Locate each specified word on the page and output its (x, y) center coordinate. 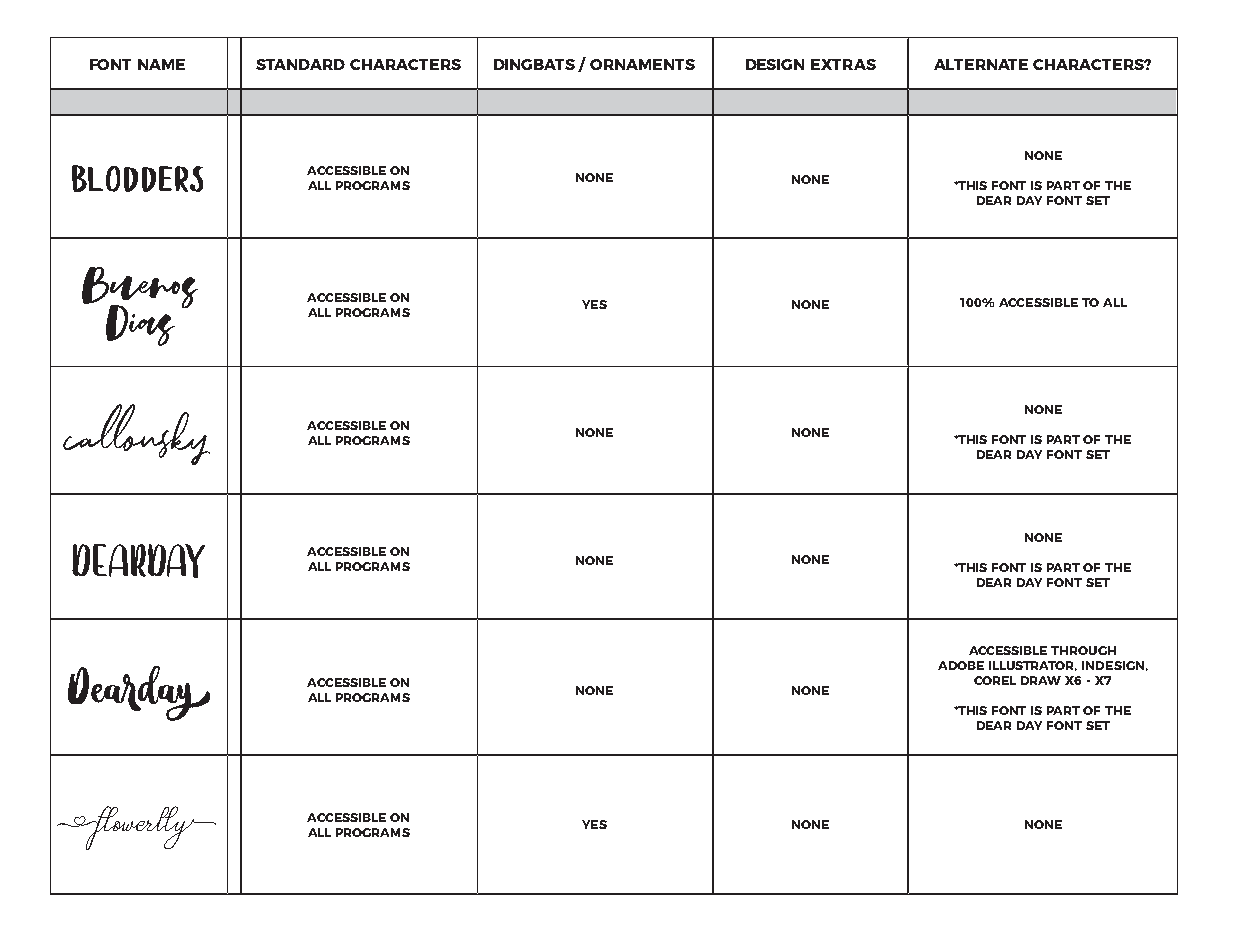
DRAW (1041, 680)
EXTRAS (843, 64)
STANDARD (300, 64)
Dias (140, 325)
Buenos (140, 289)
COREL (995, 680)
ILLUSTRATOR (1033, 666)
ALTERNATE (981, 64)
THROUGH (1083, 650)
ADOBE (961, 665)
